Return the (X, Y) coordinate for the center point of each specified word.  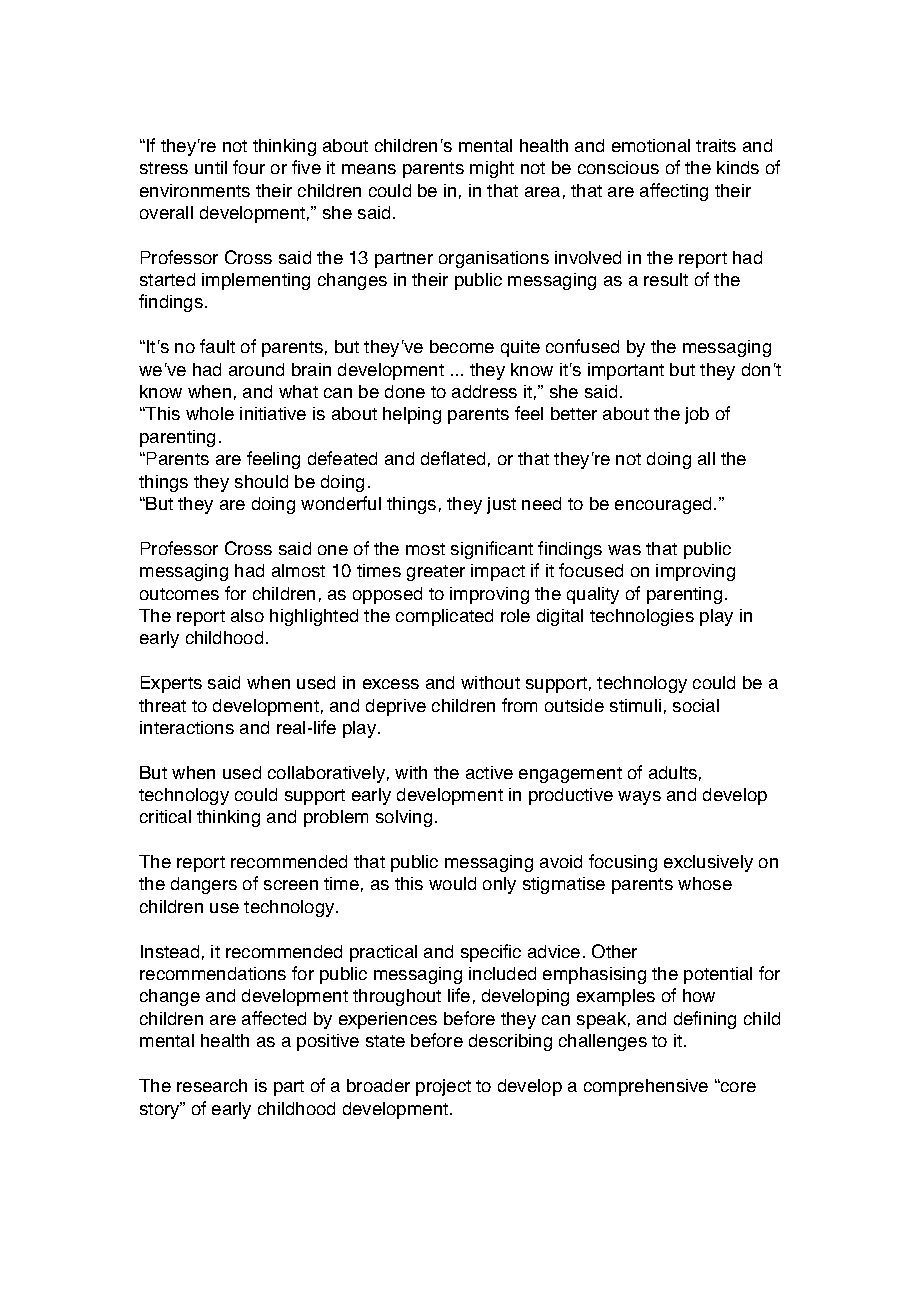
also (247, 615)
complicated (444, 617)
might (492, 169)
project (443, 1087)
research (212, 1085)
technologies (642, 617)
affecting (674, 192)
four (249, 167)
